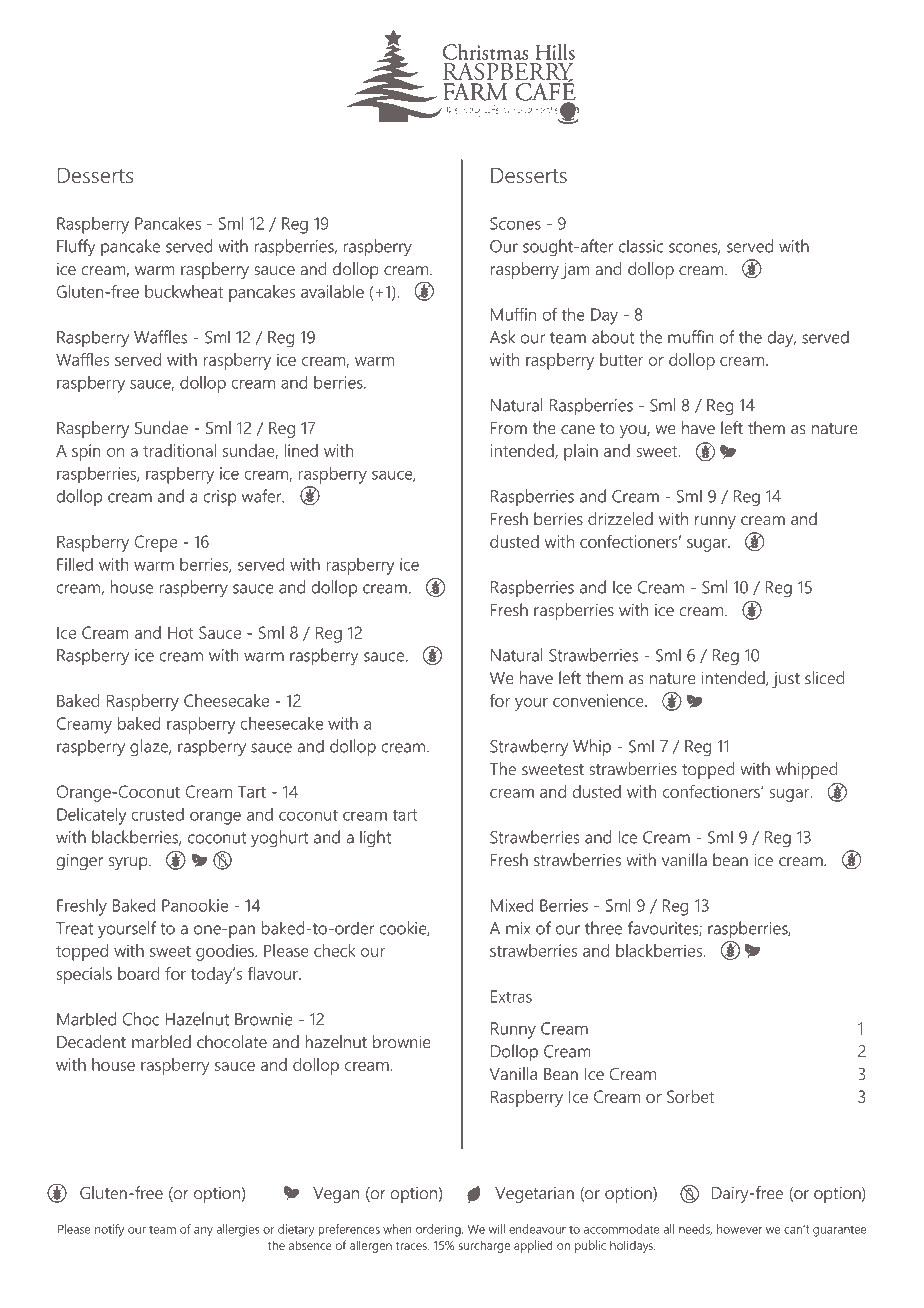  Describe the element at coordinates (509, 428) in the screenshot. I see `From` at that location.
